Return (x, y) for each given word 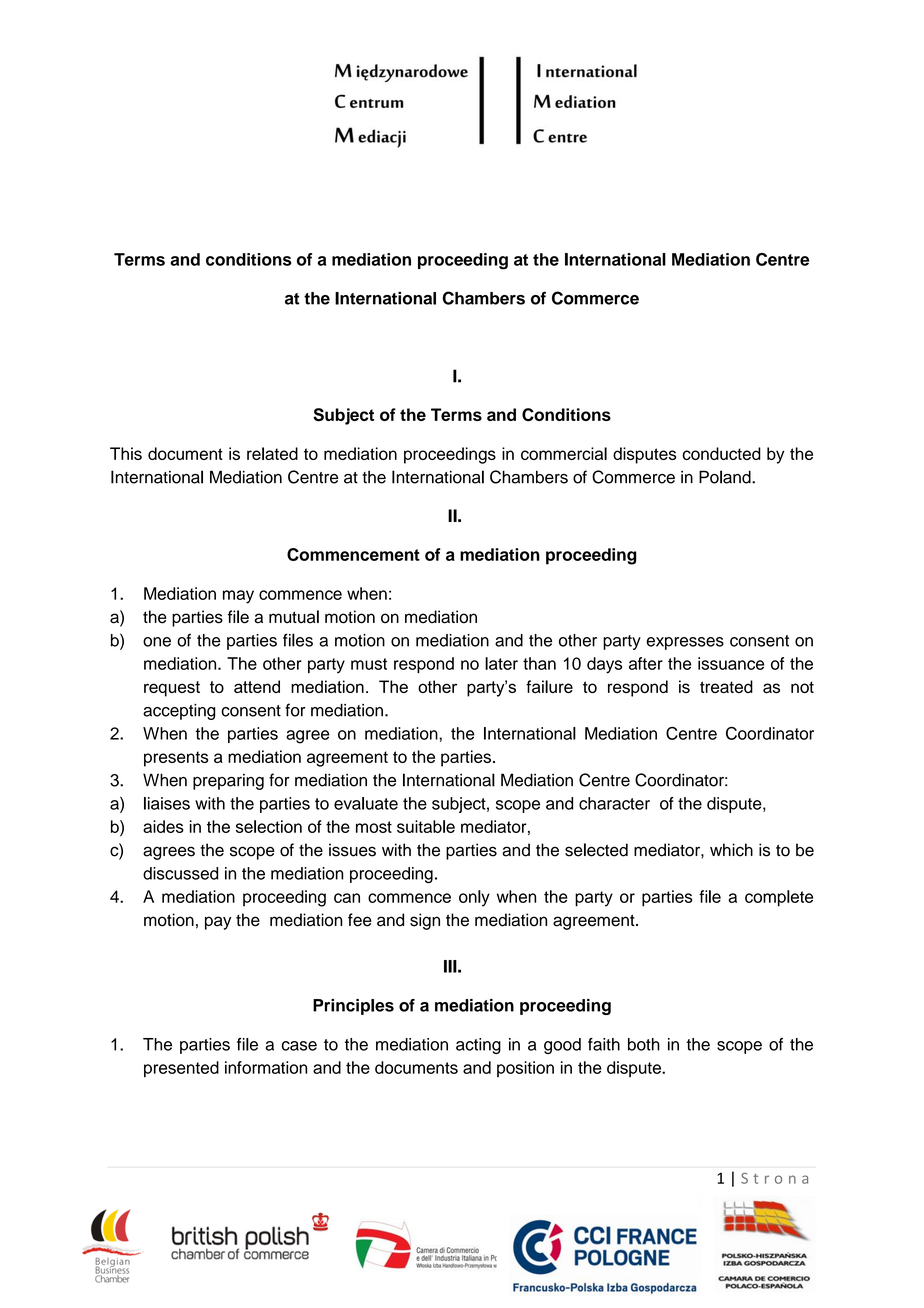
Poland (726, 477)
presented (181, 1069)
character (614, 803)
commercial (564, 453)
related (272, 453)
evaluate (366, 803)
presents (176, 759)
